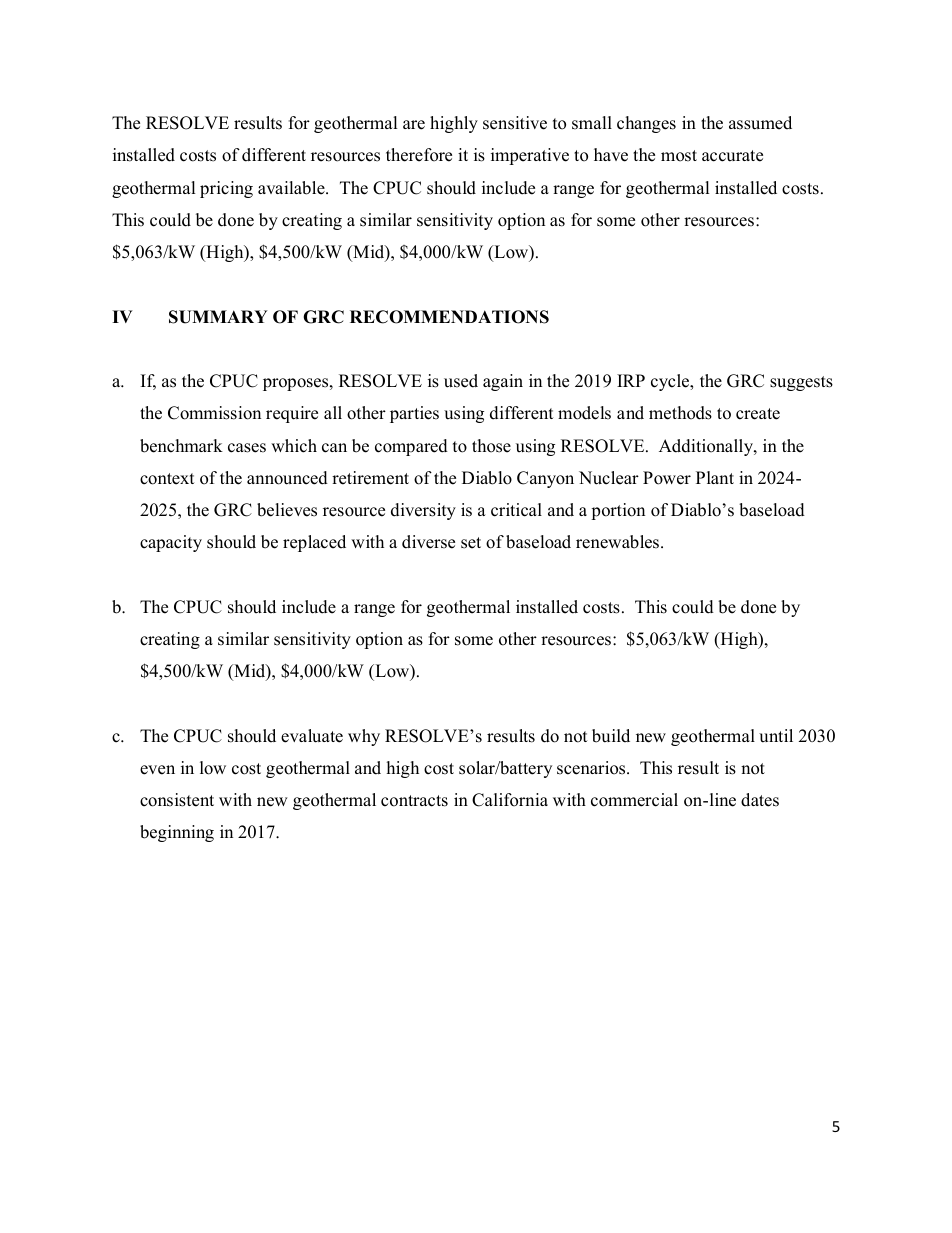 This page has height=1233, width=952. I want to click on consistent, so click(177, 800).
